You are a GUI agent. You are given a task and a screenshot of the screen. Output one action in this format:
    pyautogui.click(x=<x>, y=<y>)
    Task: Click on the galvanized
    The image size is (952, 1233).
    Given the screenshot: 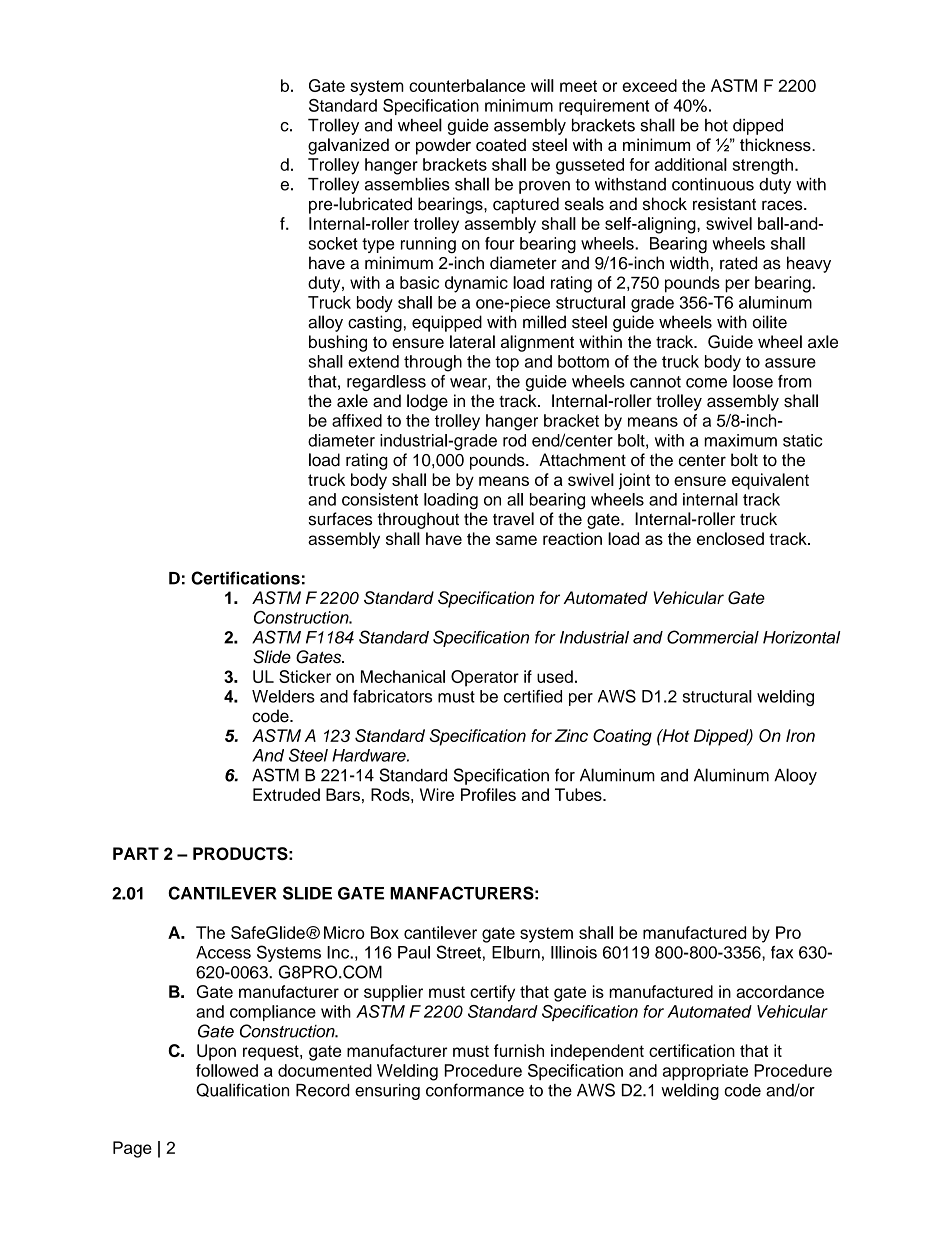 What is the action you would take?
    pyautogui.click(x=348, y=146)
